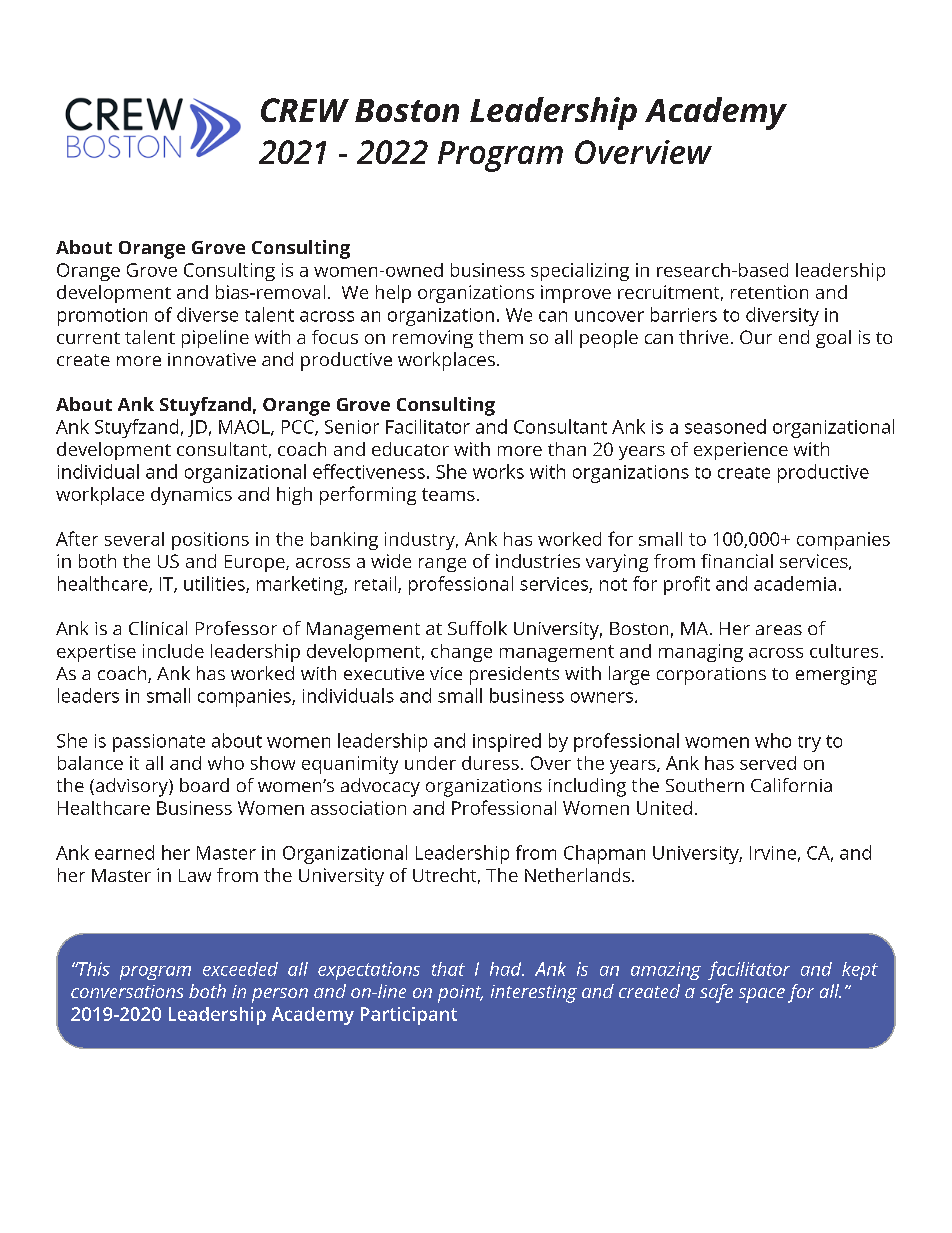 The height and width of the screenshot is (1233, 952). Describe the element at coordinates (737, 561) in the screenshot. I see `financial` at that location.
